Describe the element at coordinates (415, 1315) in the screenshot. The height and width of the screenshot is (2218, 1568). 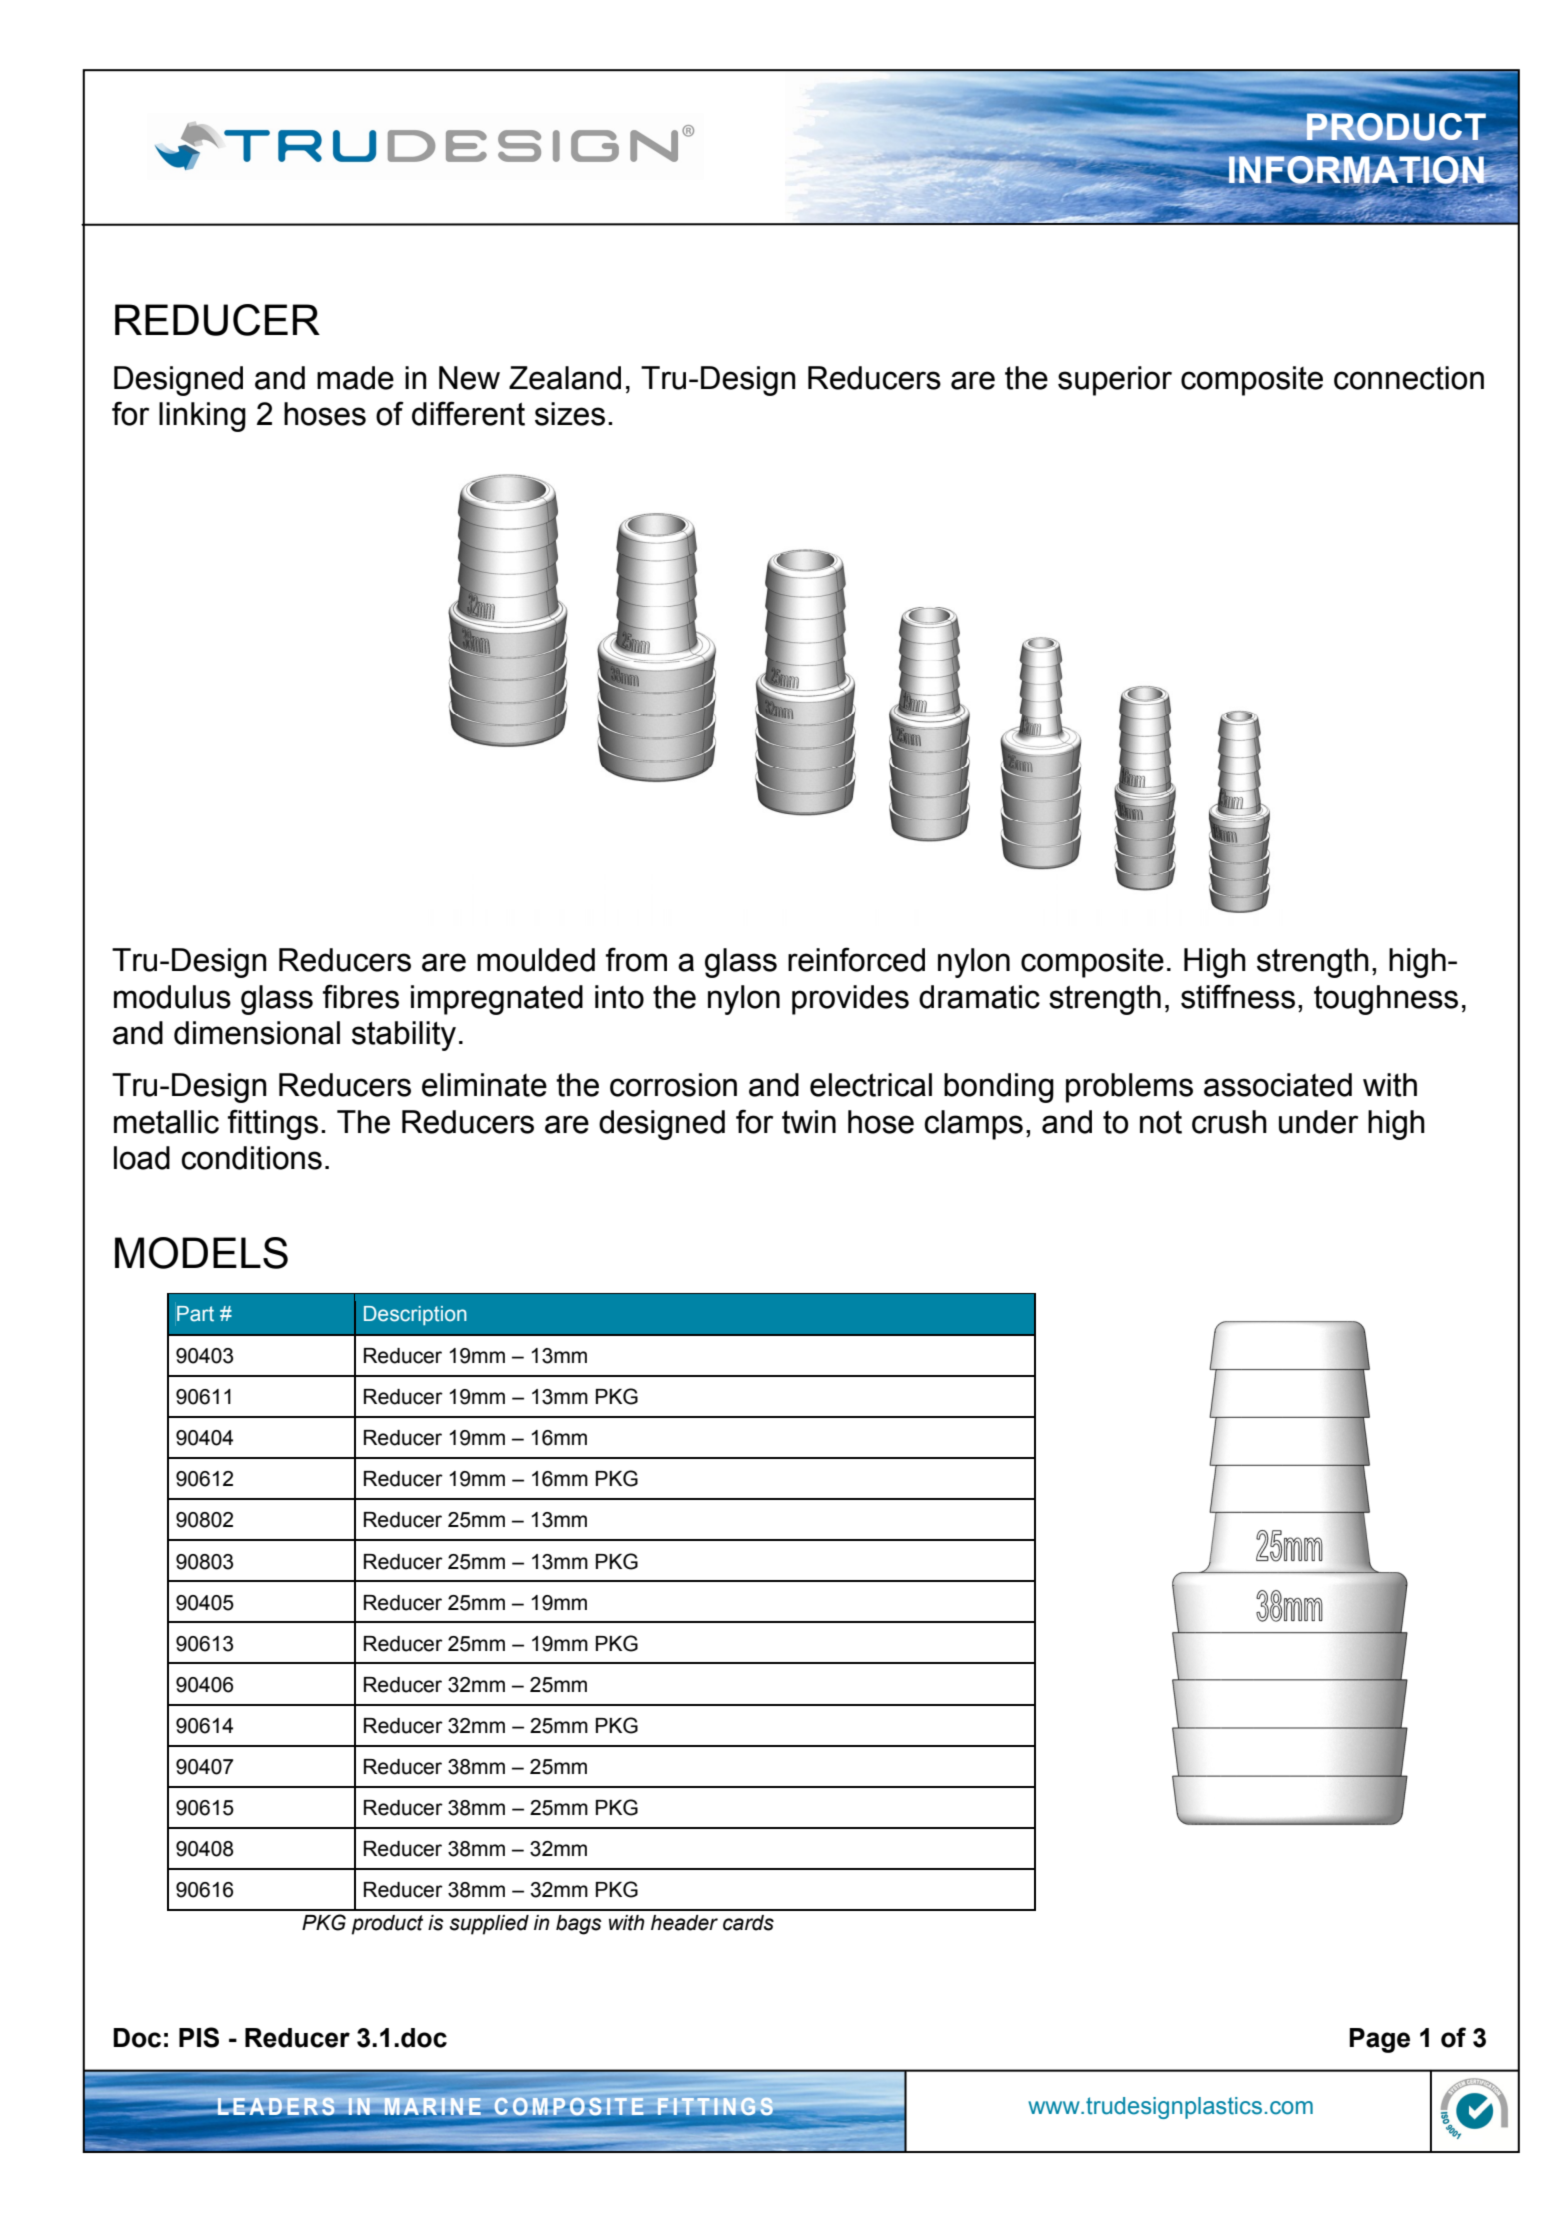
I see `Description` at that location.
